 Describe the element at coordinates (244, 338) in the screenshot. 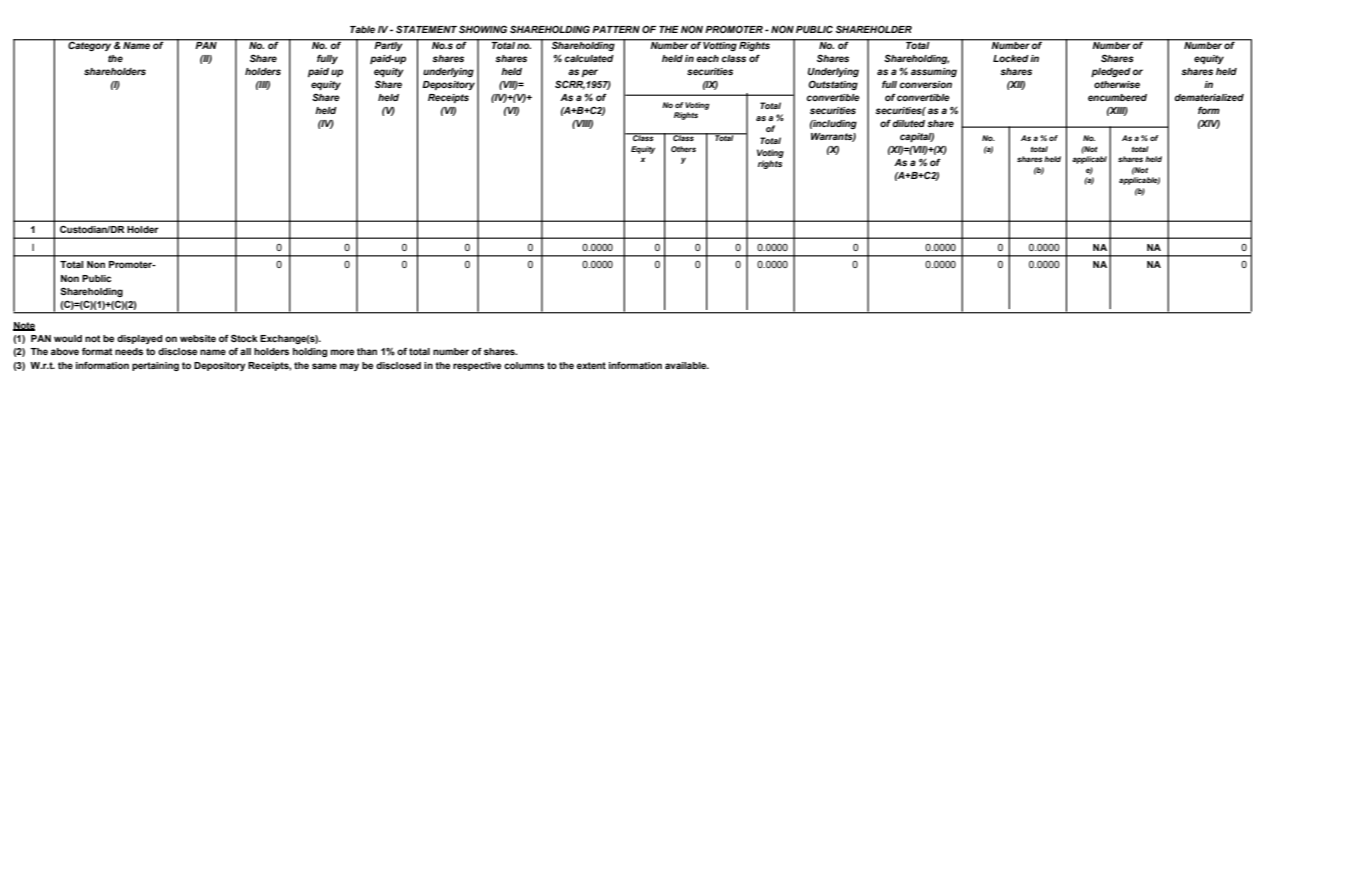

I see `Stock` at that location.
